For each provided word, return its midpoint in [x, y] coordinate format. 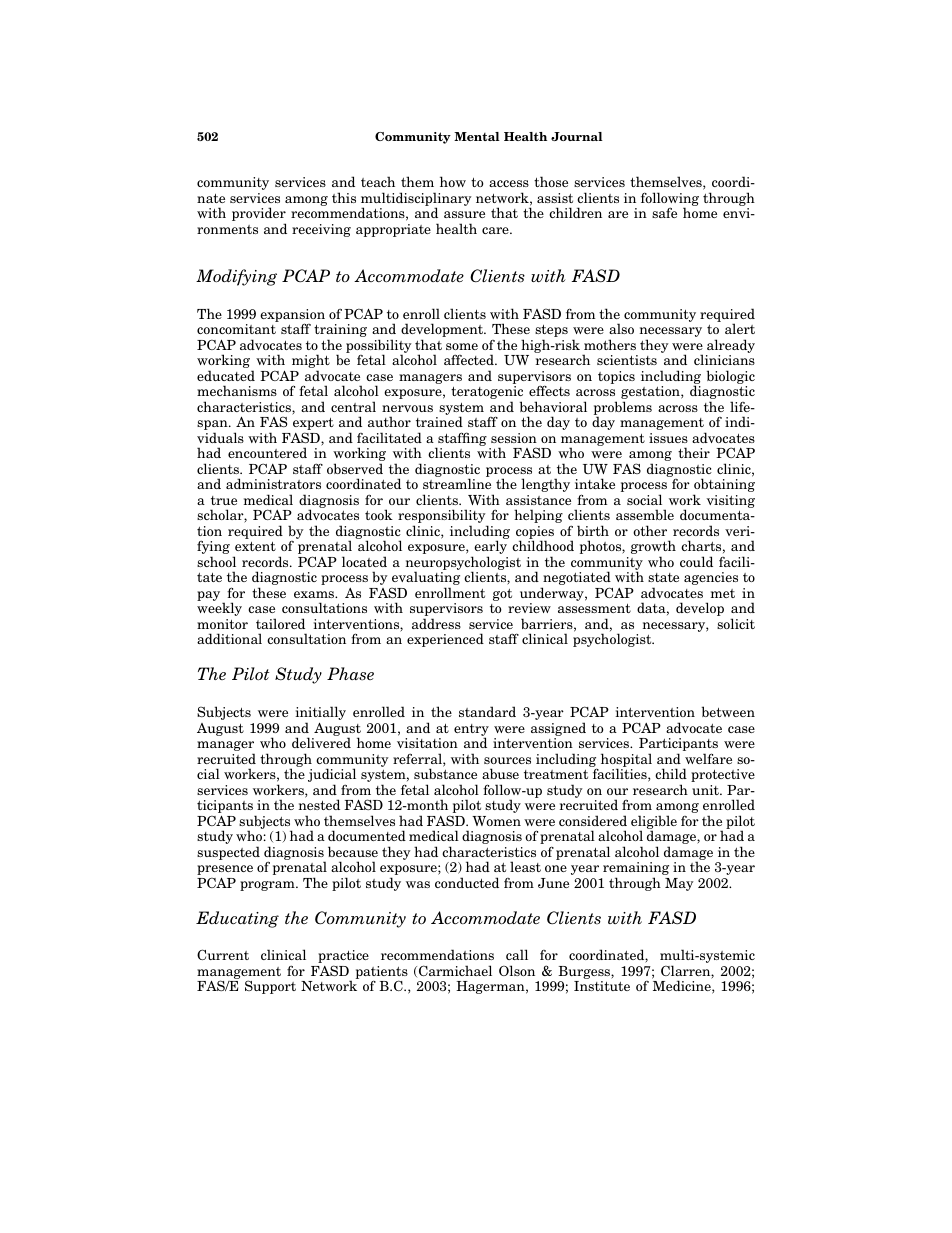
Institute [602, 986]
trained [439, 421]
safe [664, 212]
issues [668, 438]
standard [487, 711]
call [517, 954]
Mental [477, 136]
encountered [267, 452]
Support [270, 987]
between [728, 711]
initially [321, 714]
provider [259, 215]
